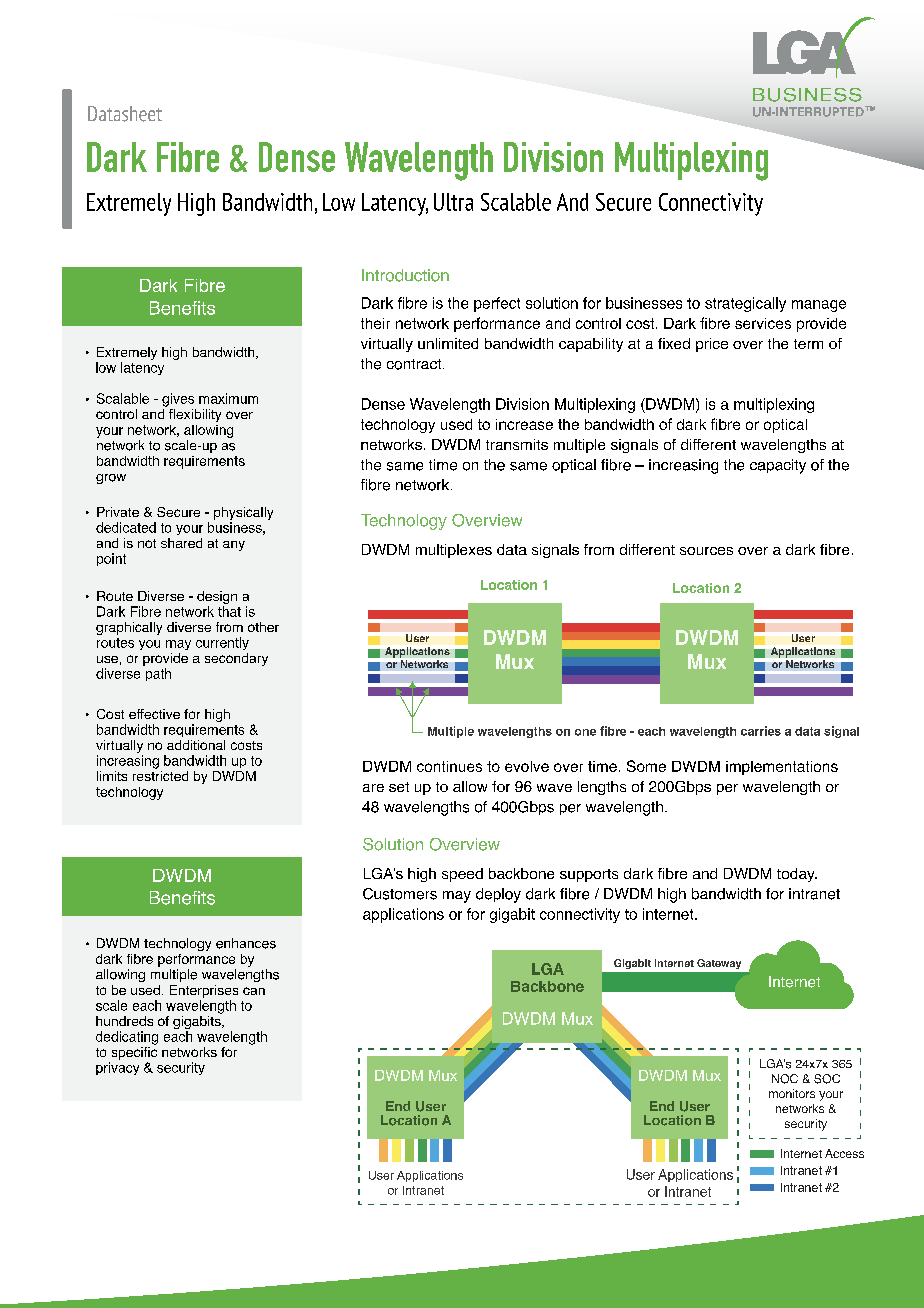 The image size is (924, 1308). I want to click on Ultra, so click(453, 202).
